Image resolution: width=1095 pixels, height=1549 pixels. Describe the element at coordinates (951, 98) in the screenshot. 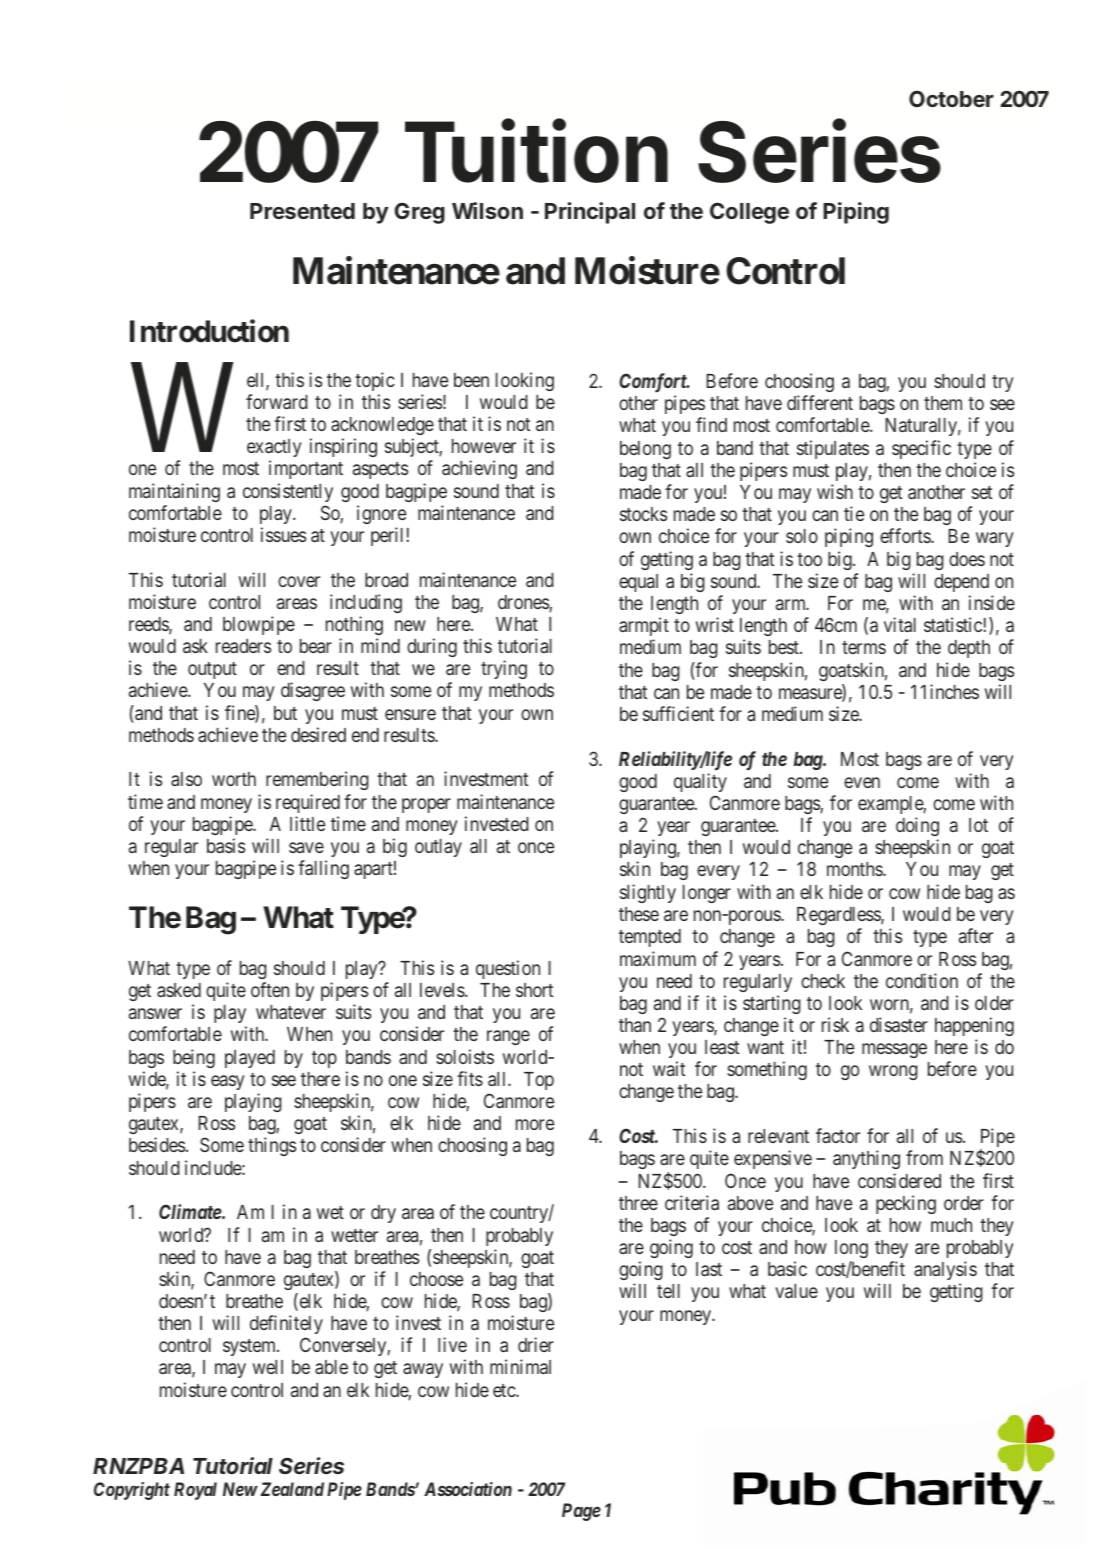

I see `October` at that location.
